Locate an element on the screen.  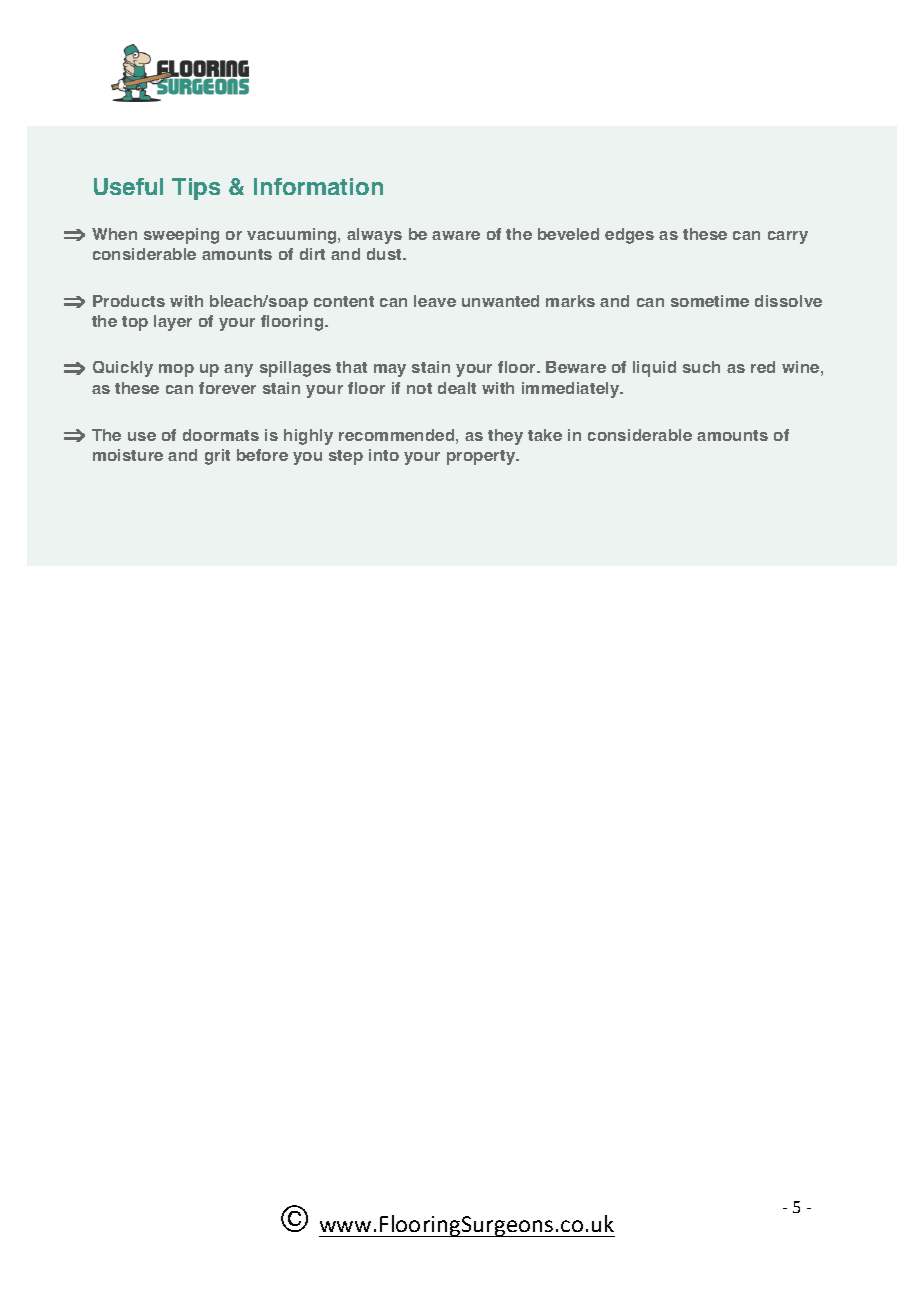
sometime is located at coordinates (710, 301).
